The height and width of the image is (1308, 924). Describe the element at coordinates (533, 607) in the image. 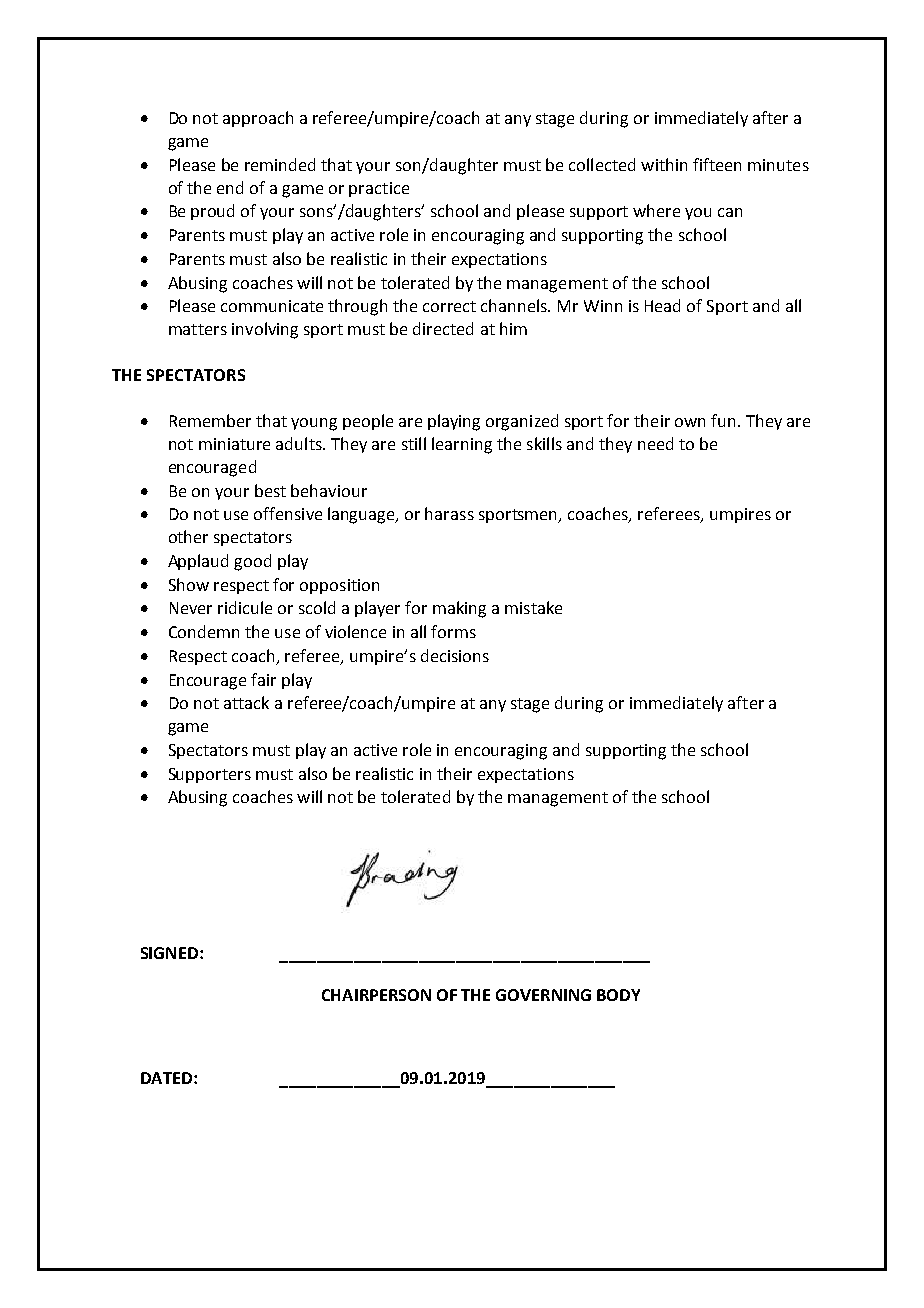

I see `mistake` at that location.
